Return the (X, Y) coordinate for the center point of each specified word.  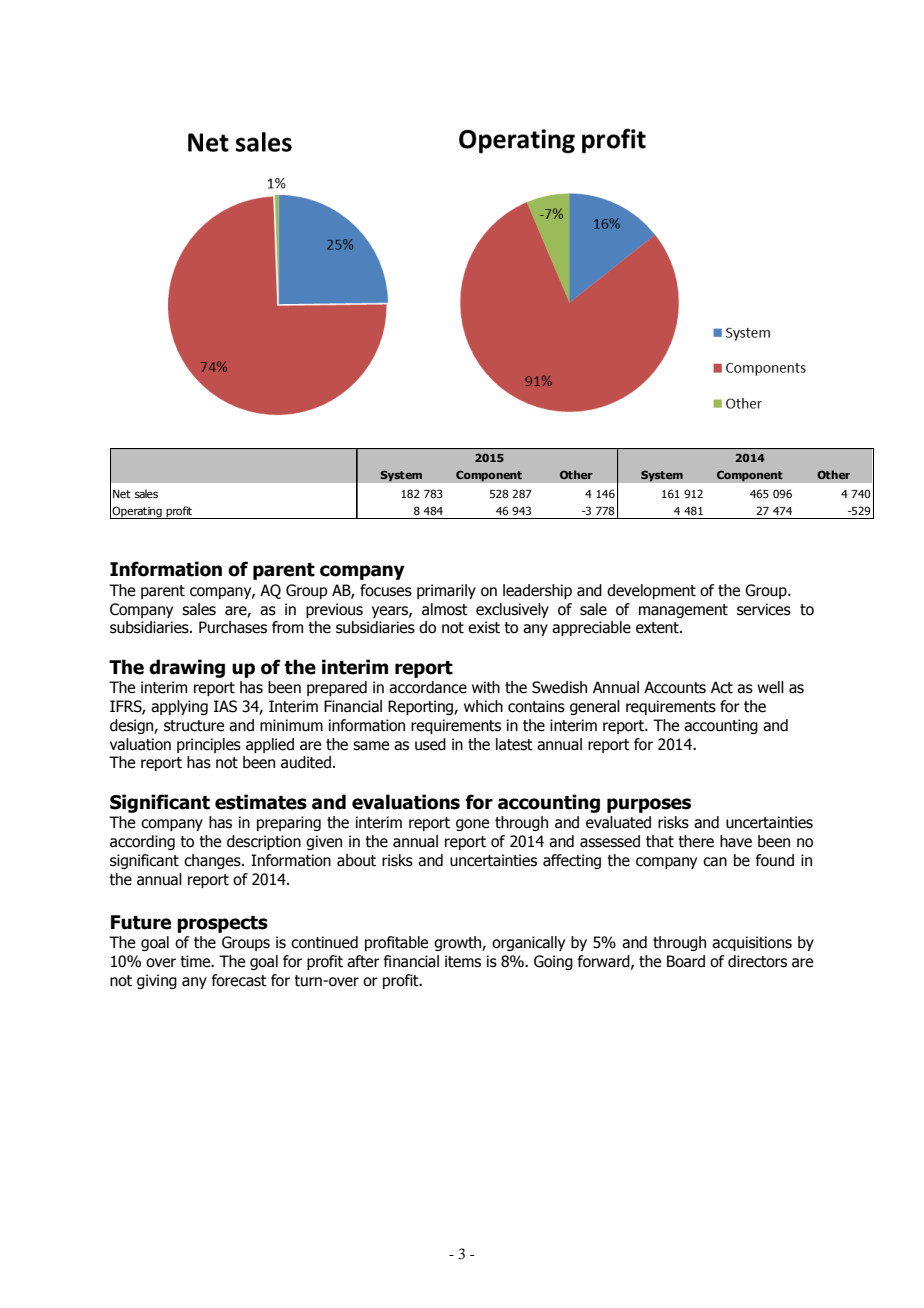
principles (209, 745)
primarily (446, 591)
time (196, 961)
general (595, 707)
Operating (137, 512)
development (651, 591)
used (430, 744)
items (463, 961)
